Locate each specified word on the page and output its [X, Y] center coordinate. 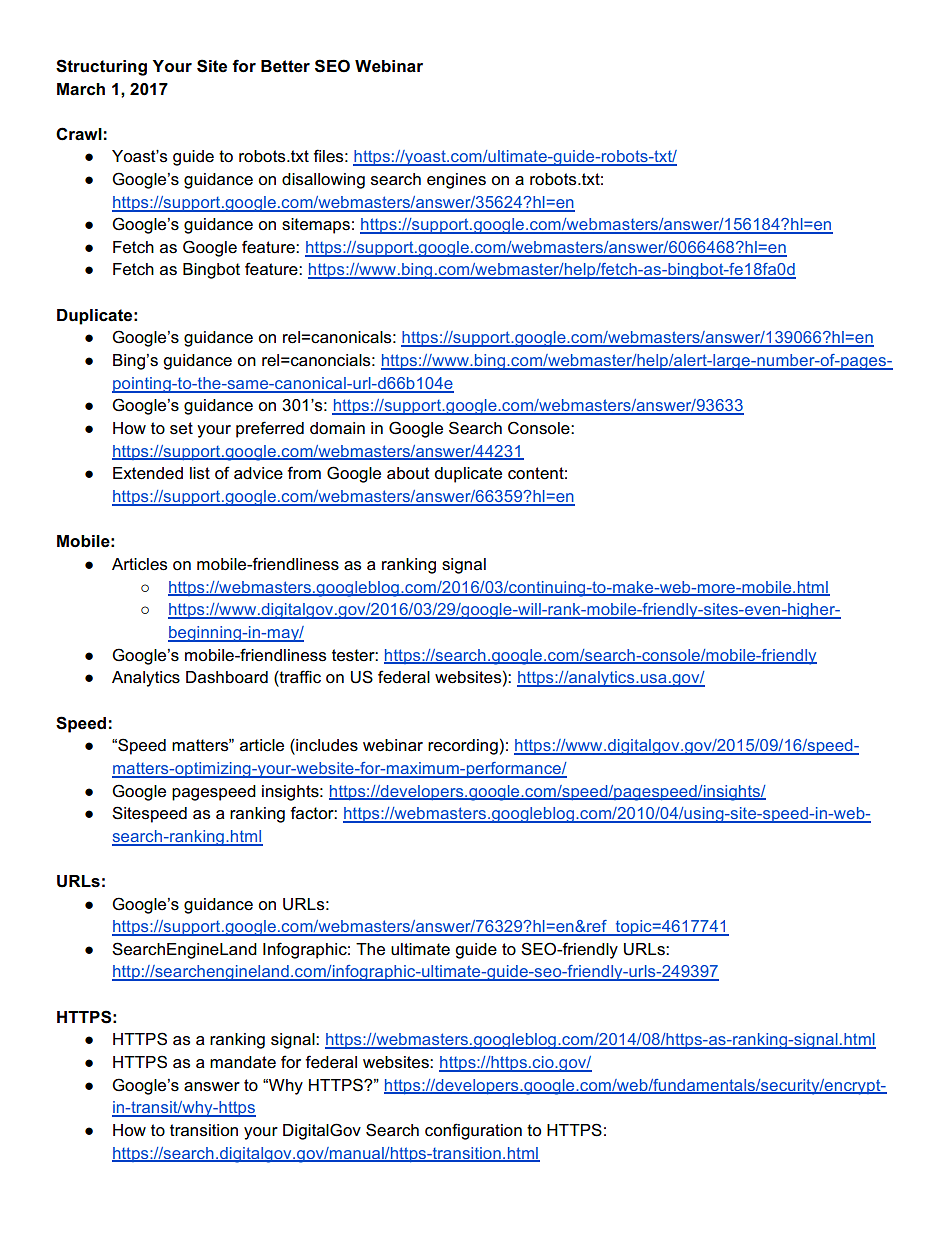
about [408, 473]
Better [285, 66]
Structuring [101, 67]
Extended [148, 473]
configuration [473, 1131]
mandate [243, 1062]
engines [456, 181]
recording [463, 747]
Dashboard [227, 677]
